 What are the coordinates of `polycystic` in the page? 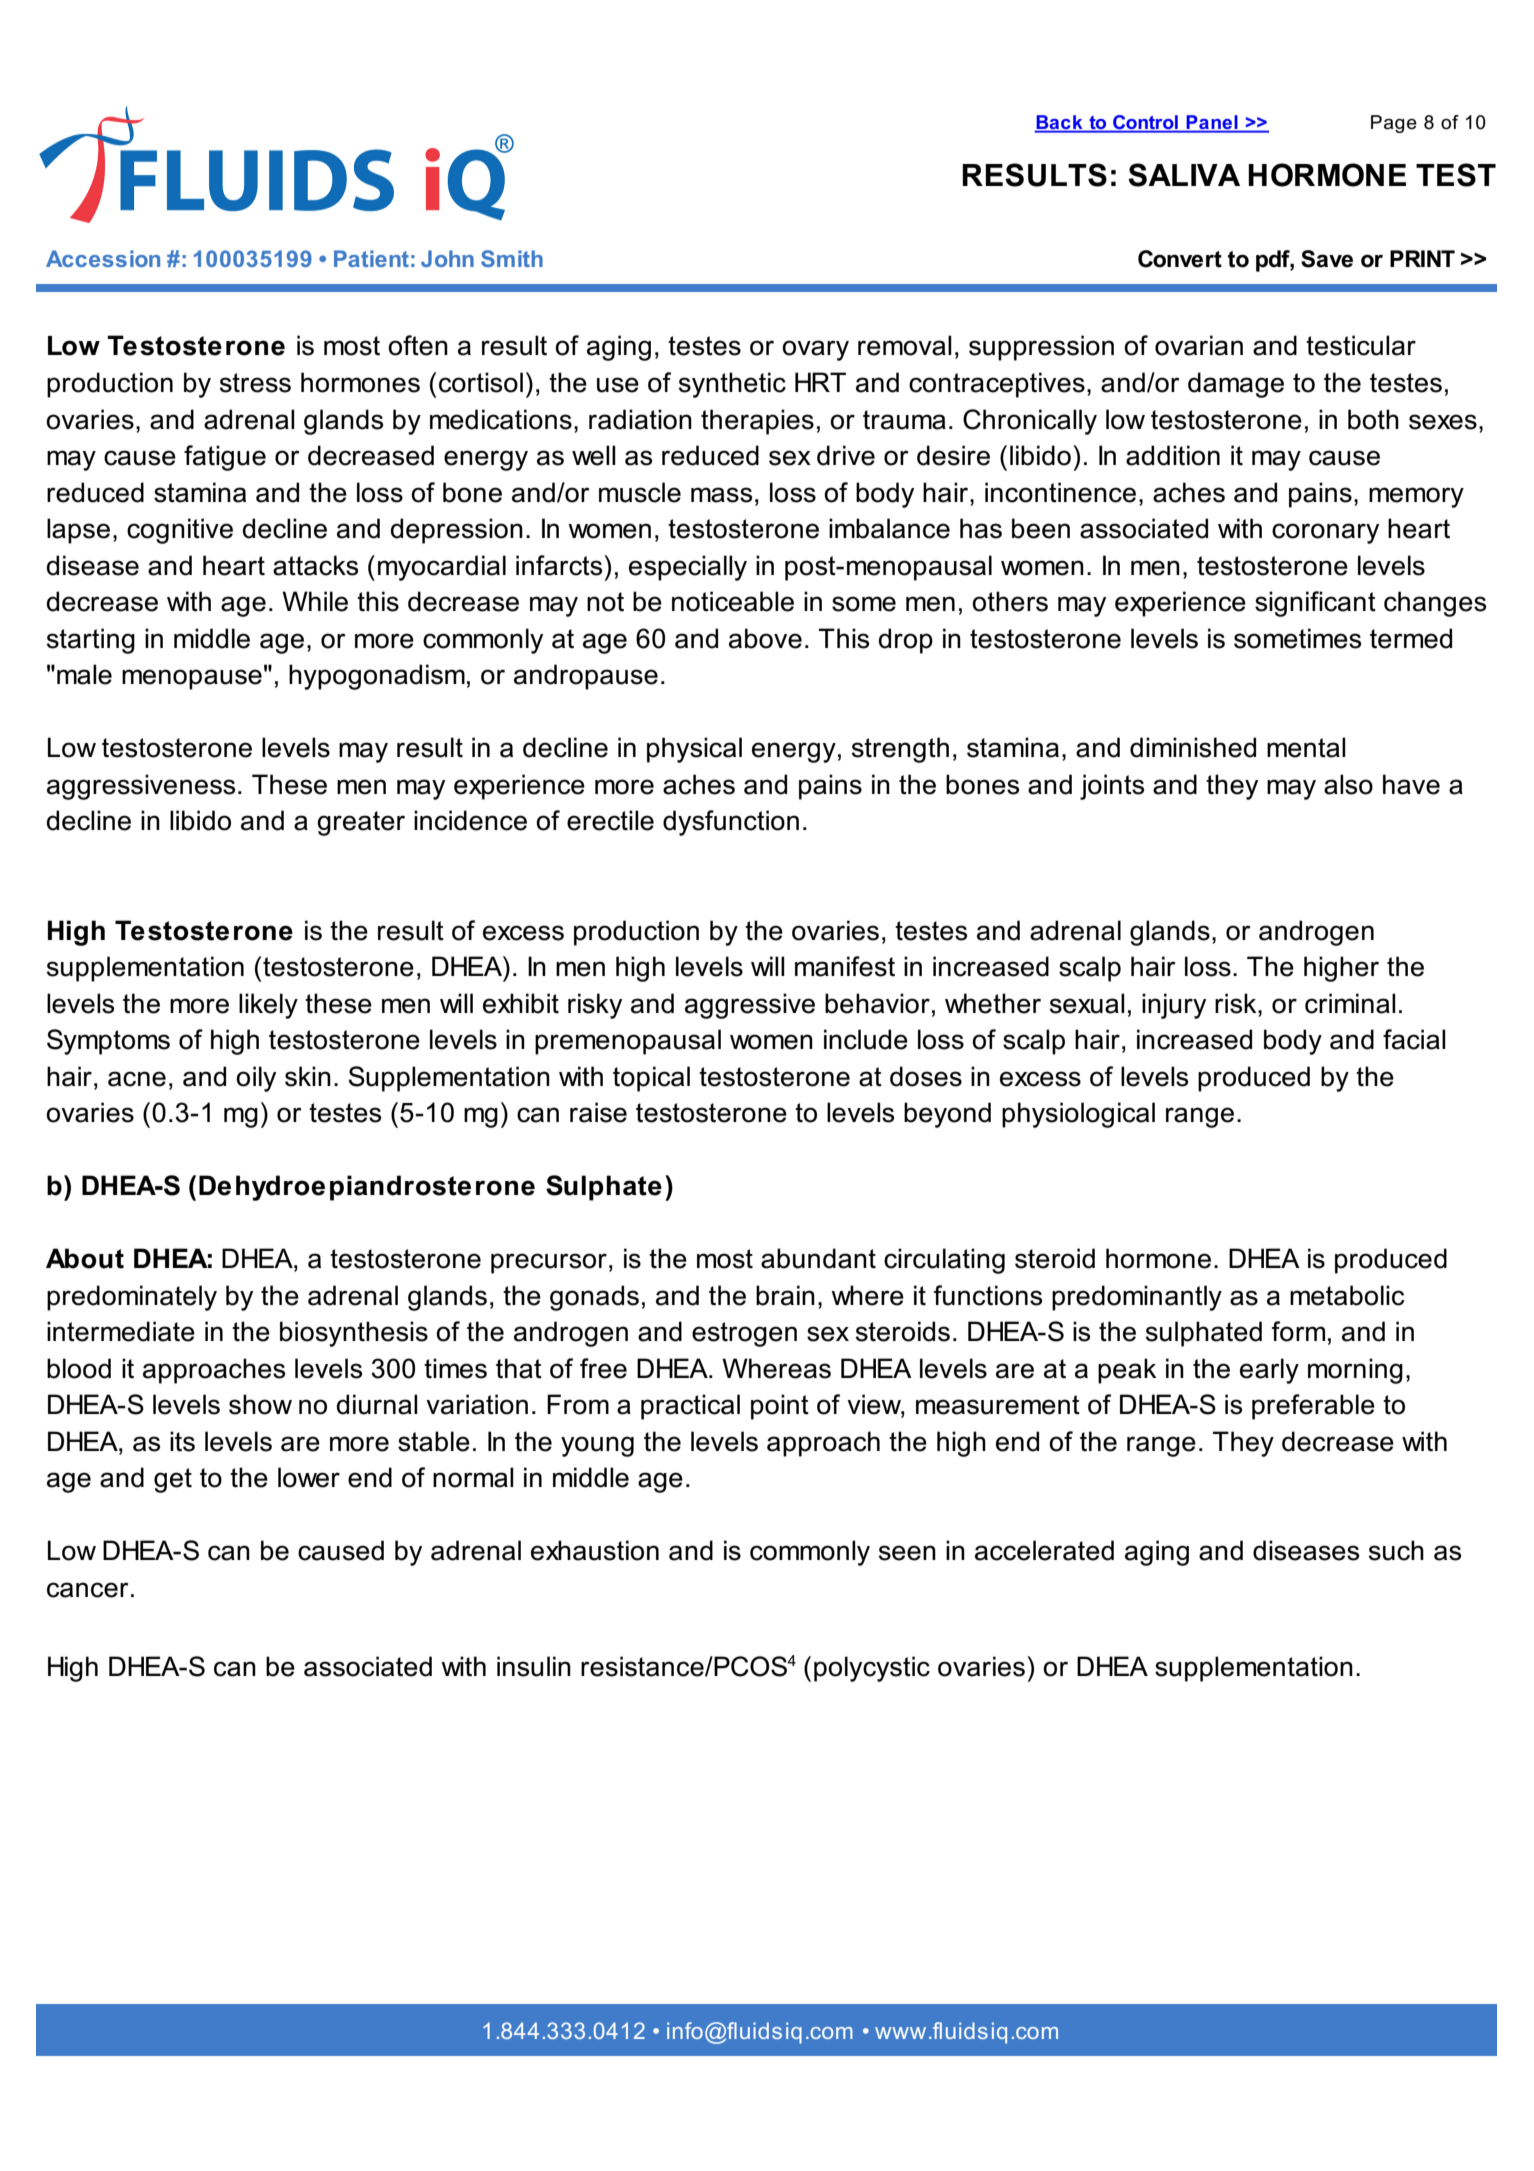 It's located at (872, 1669).
